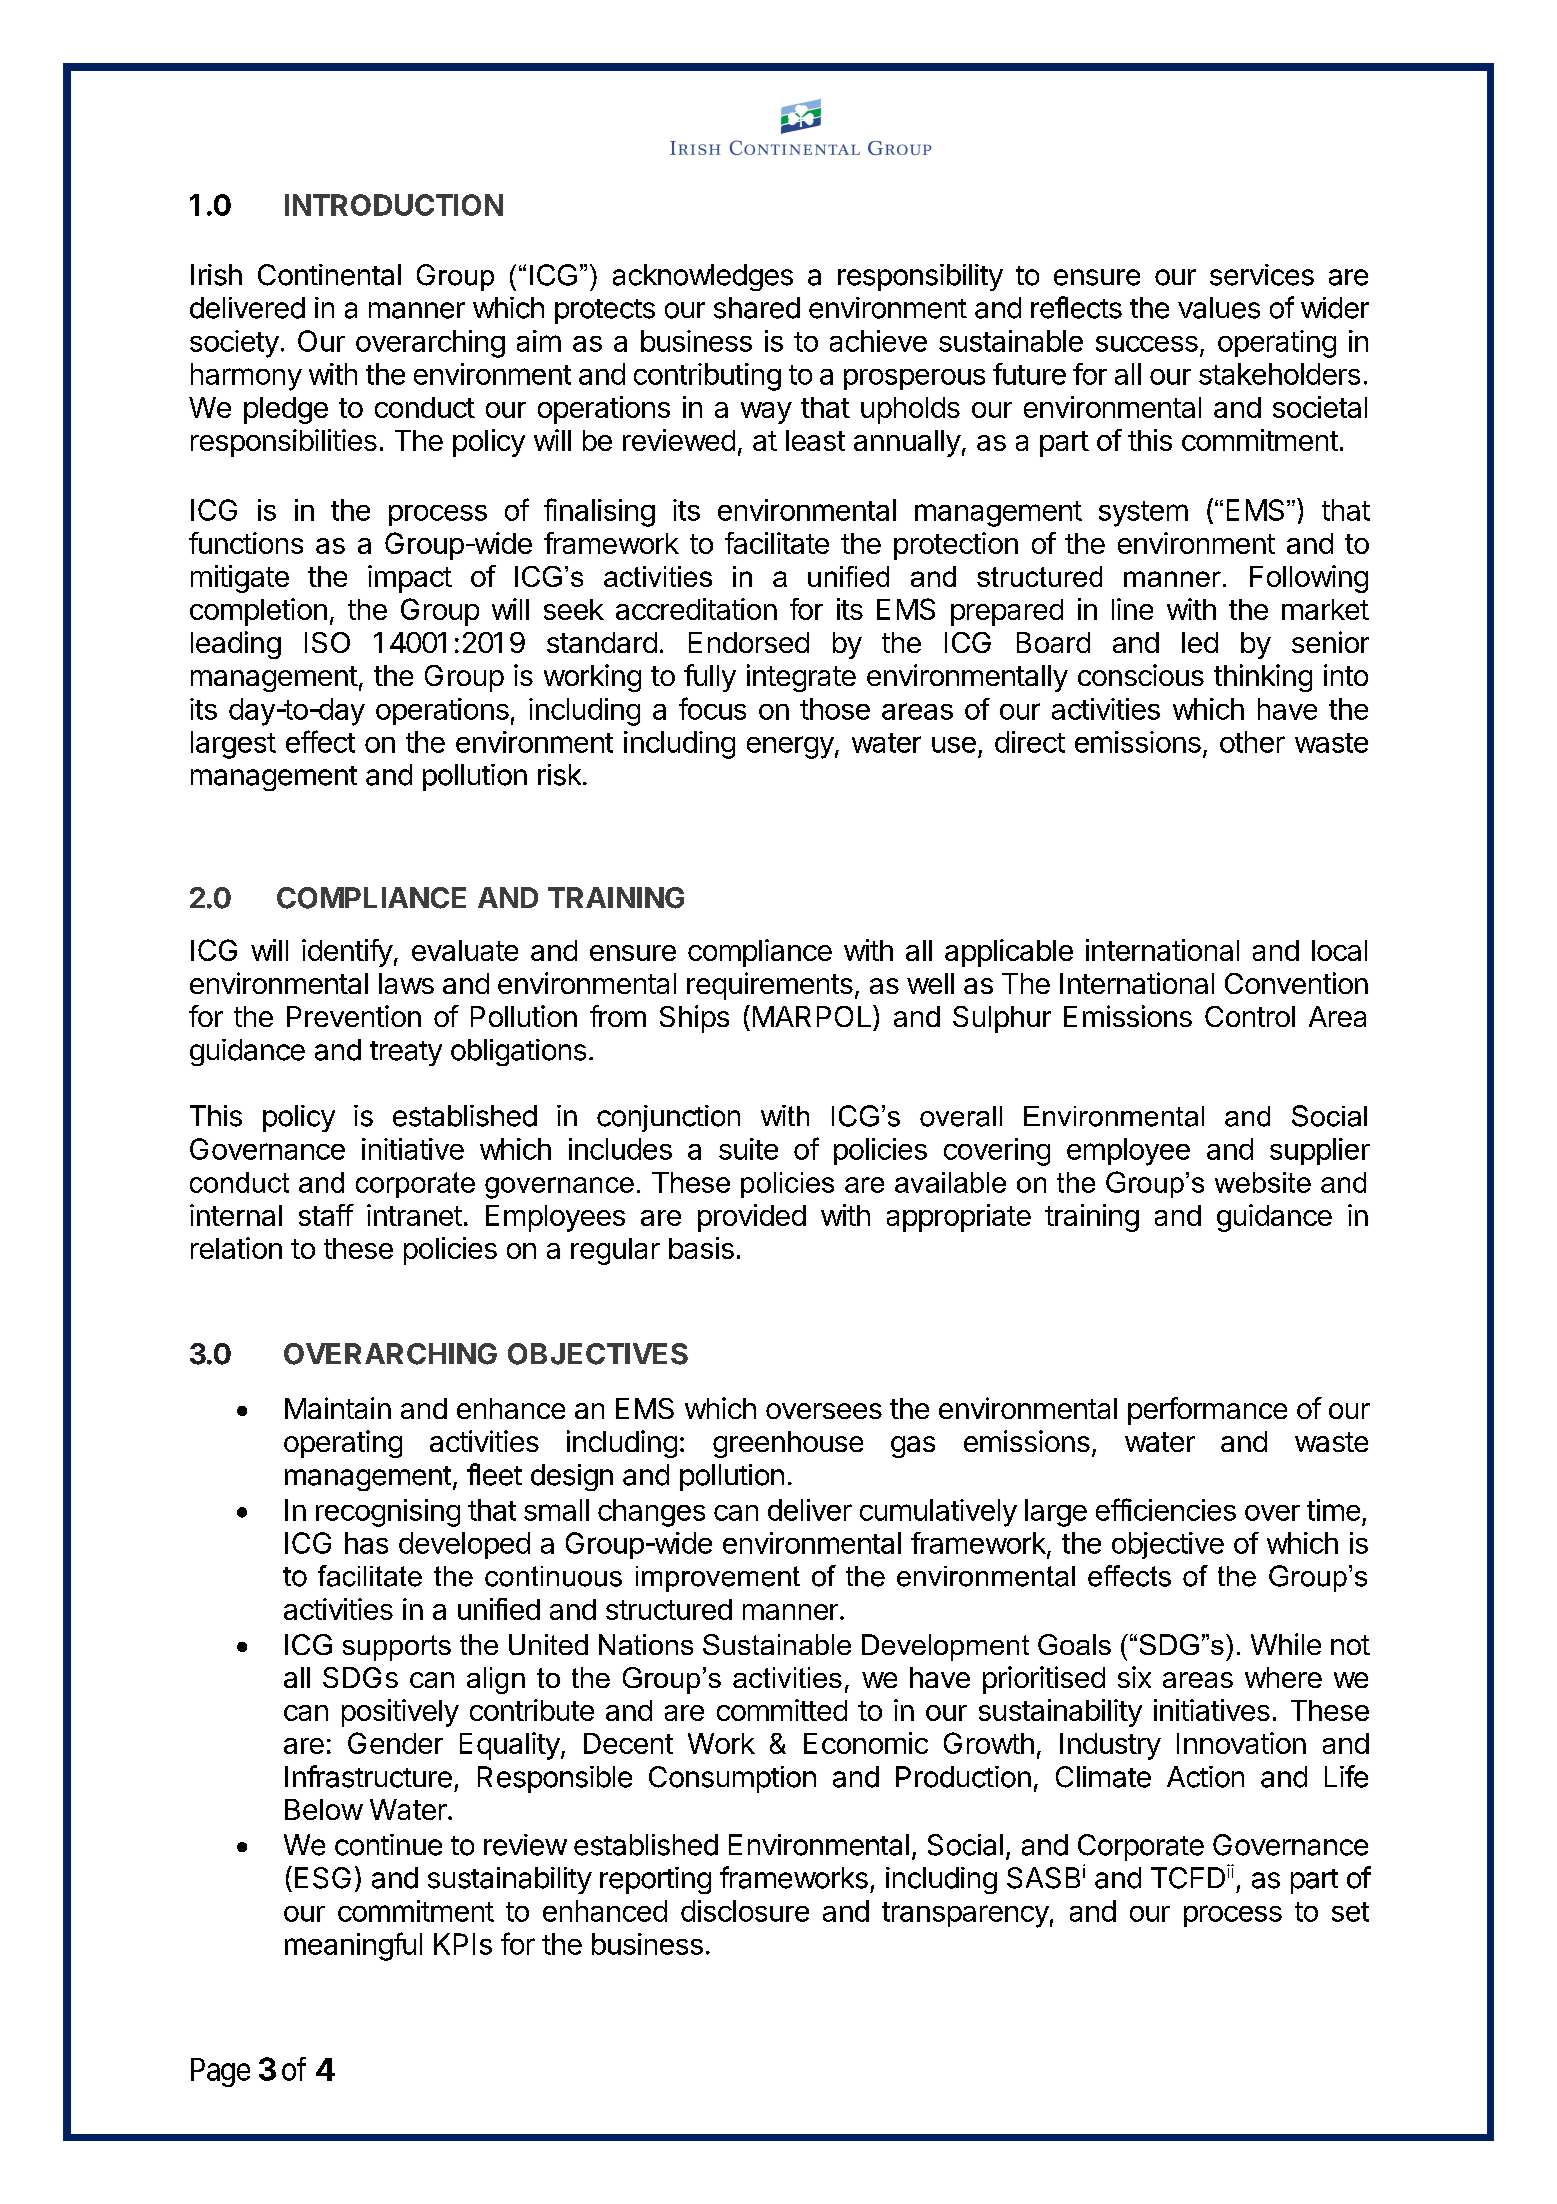 This page has width=1557, height=2204. What do you see at coordinates (329, 275) in the page?
I see `Continental` at bounding box center [329, 275].
